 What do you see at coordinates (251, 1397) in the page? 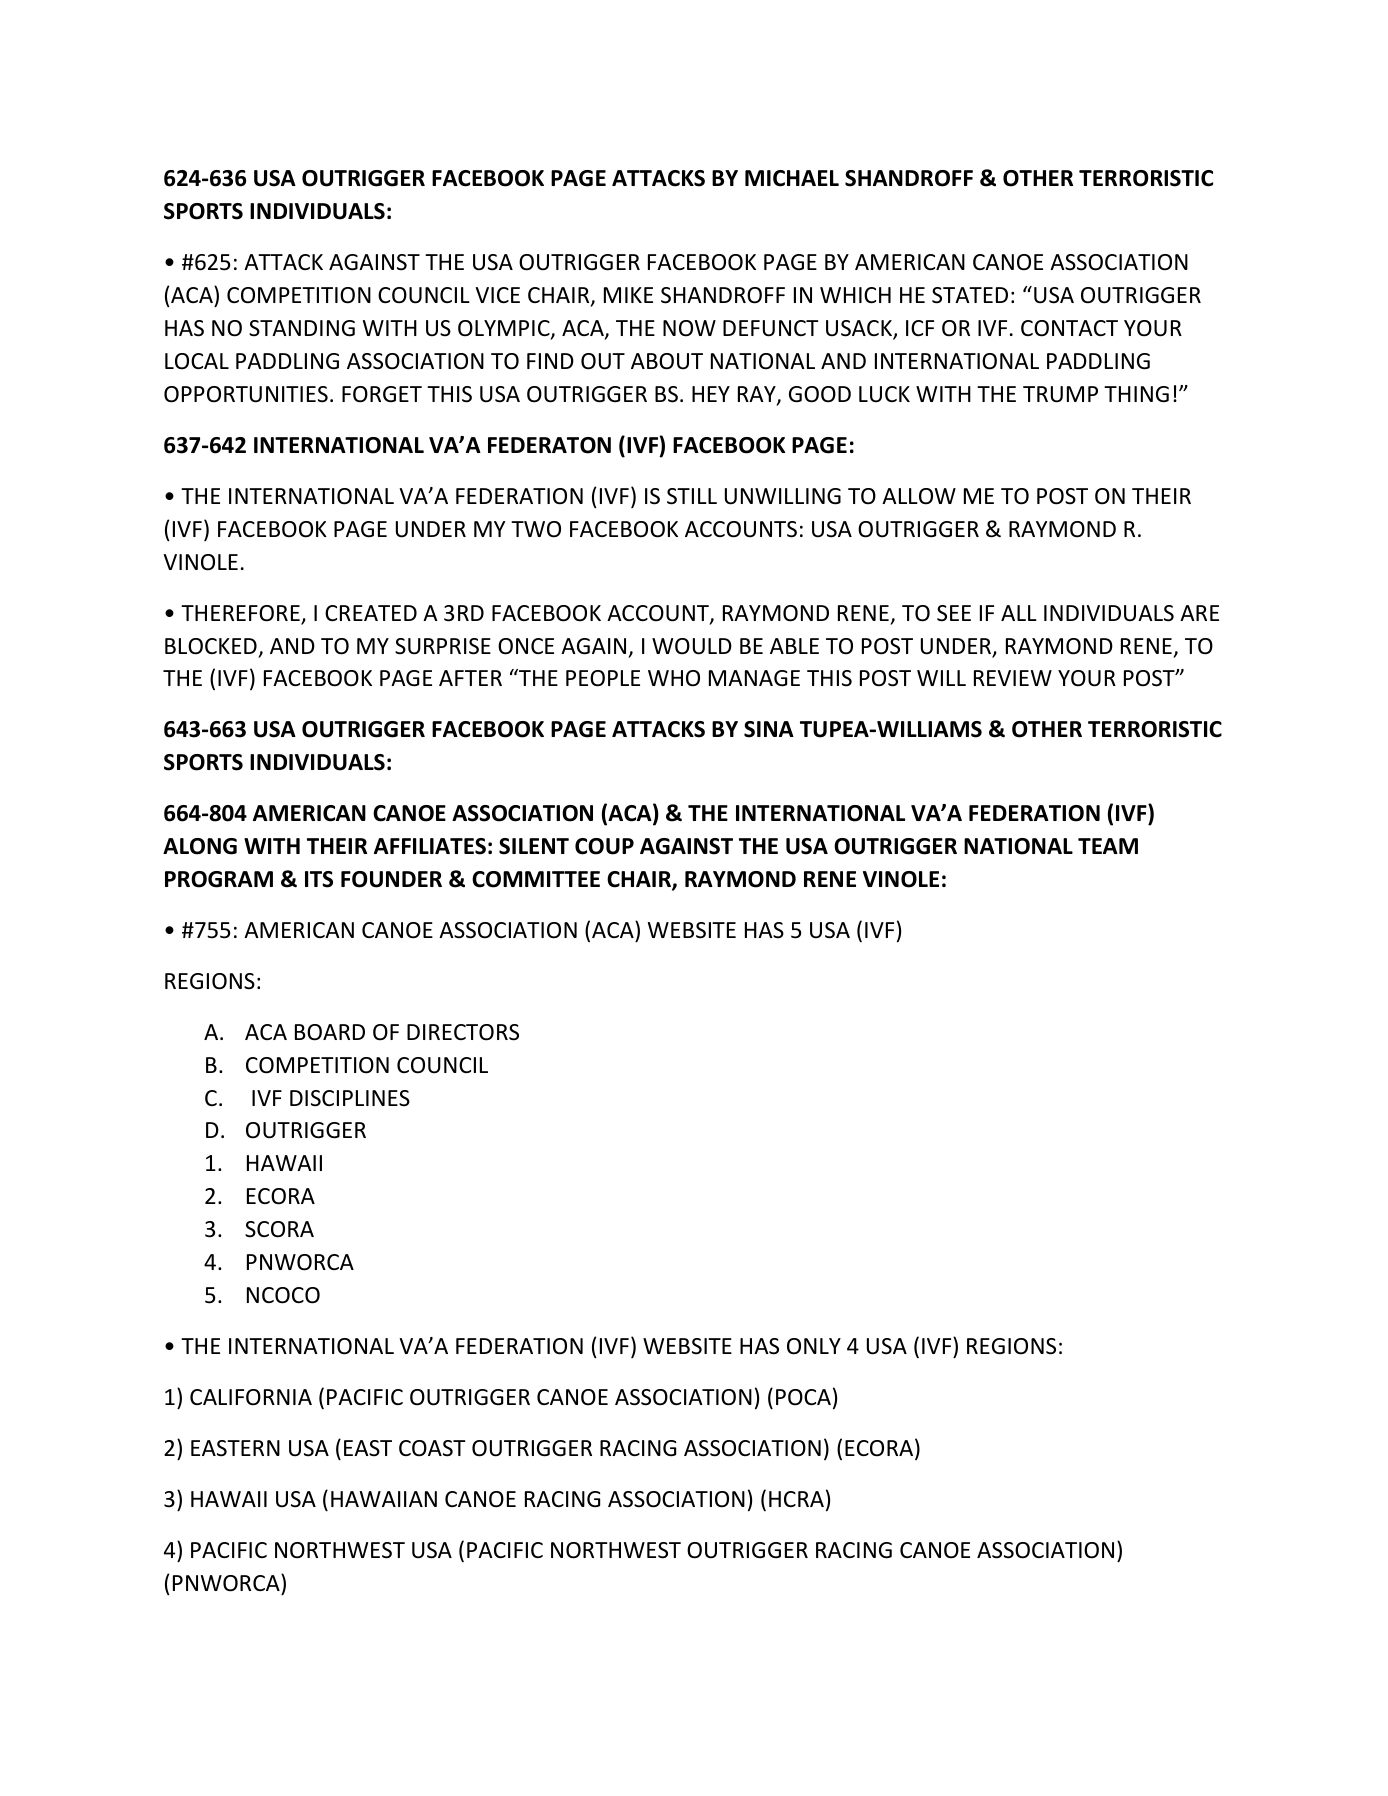
I see `CALIFORNIA` at bounding box center [251, 1397].
